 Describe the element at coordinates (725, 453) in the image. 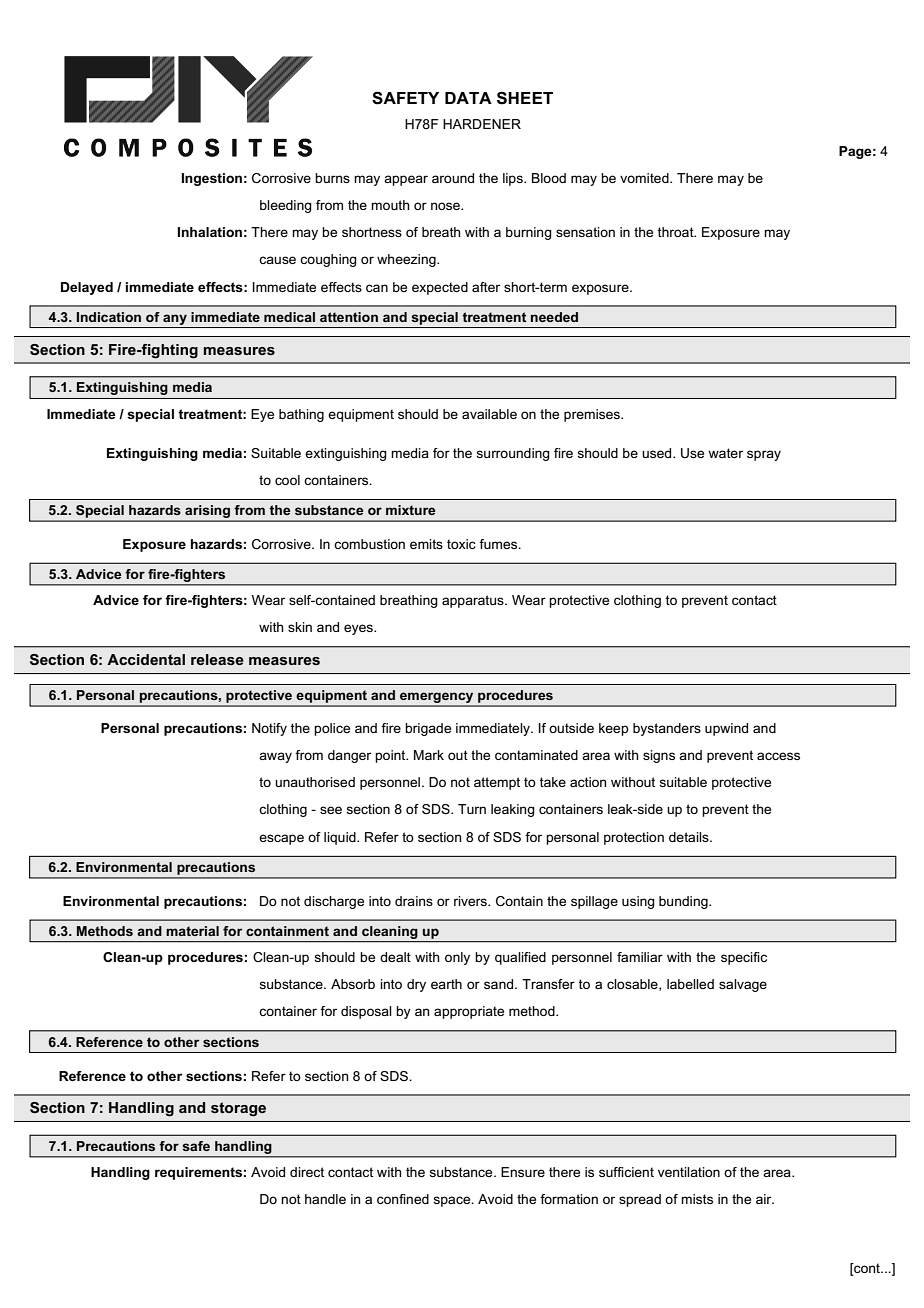

I see `water` at that location.
